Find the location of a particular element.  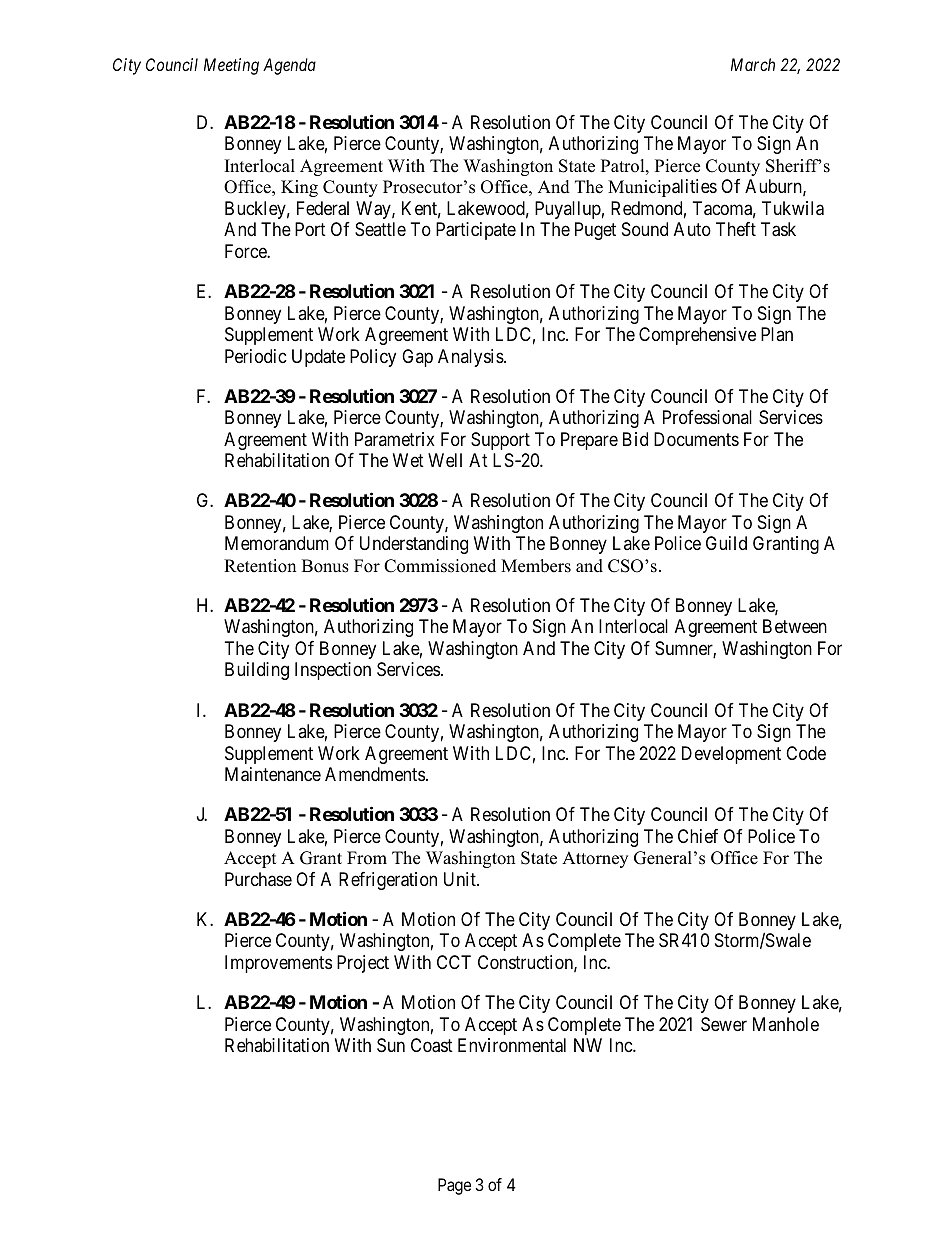

March is located at coordinates (753, 64).
